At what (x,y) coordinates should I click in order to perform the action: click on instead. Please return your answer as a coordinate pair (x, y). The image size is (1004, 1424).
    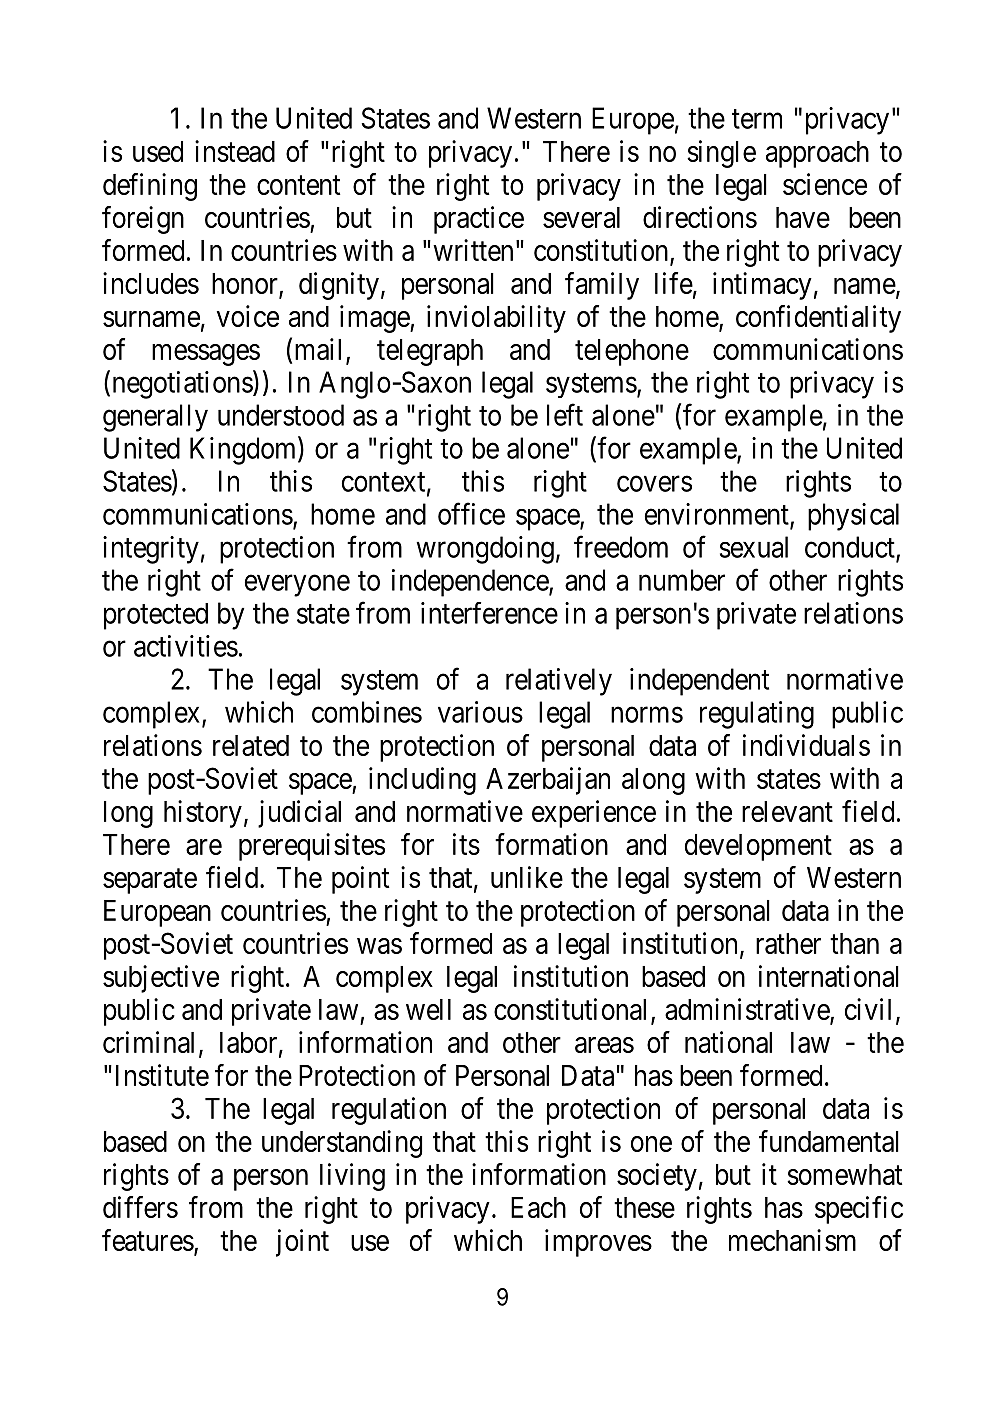
    Looking at the image, I should click on (235, 151).
